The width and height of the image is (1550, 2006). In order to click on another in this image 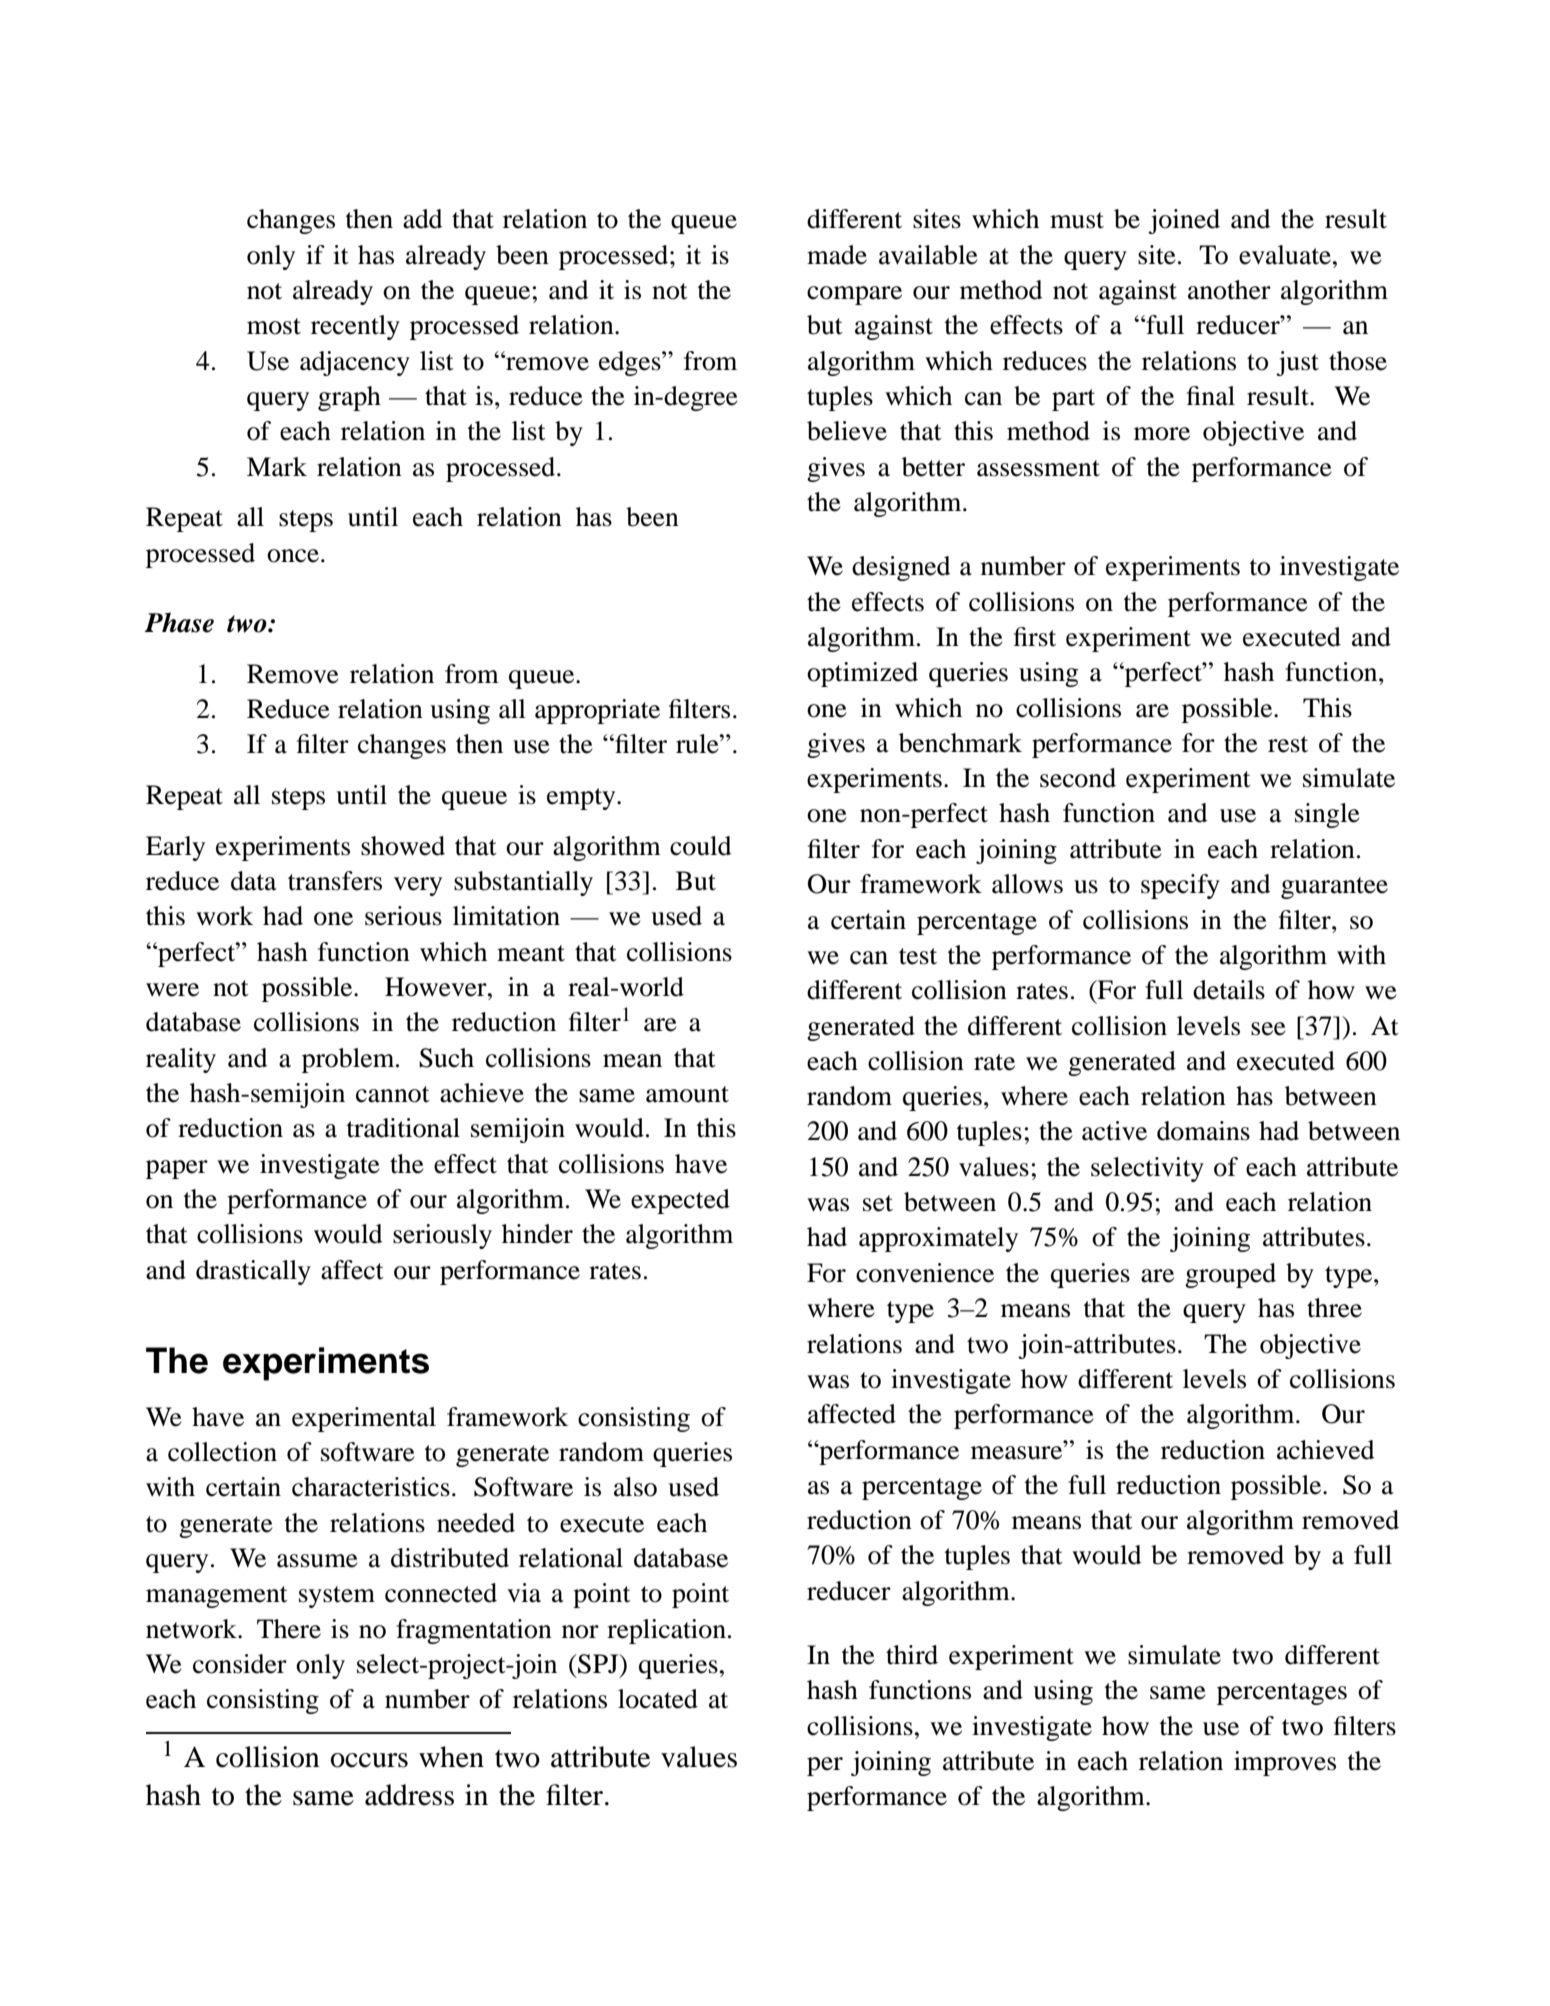, I will do `click(1229, 290)`.
